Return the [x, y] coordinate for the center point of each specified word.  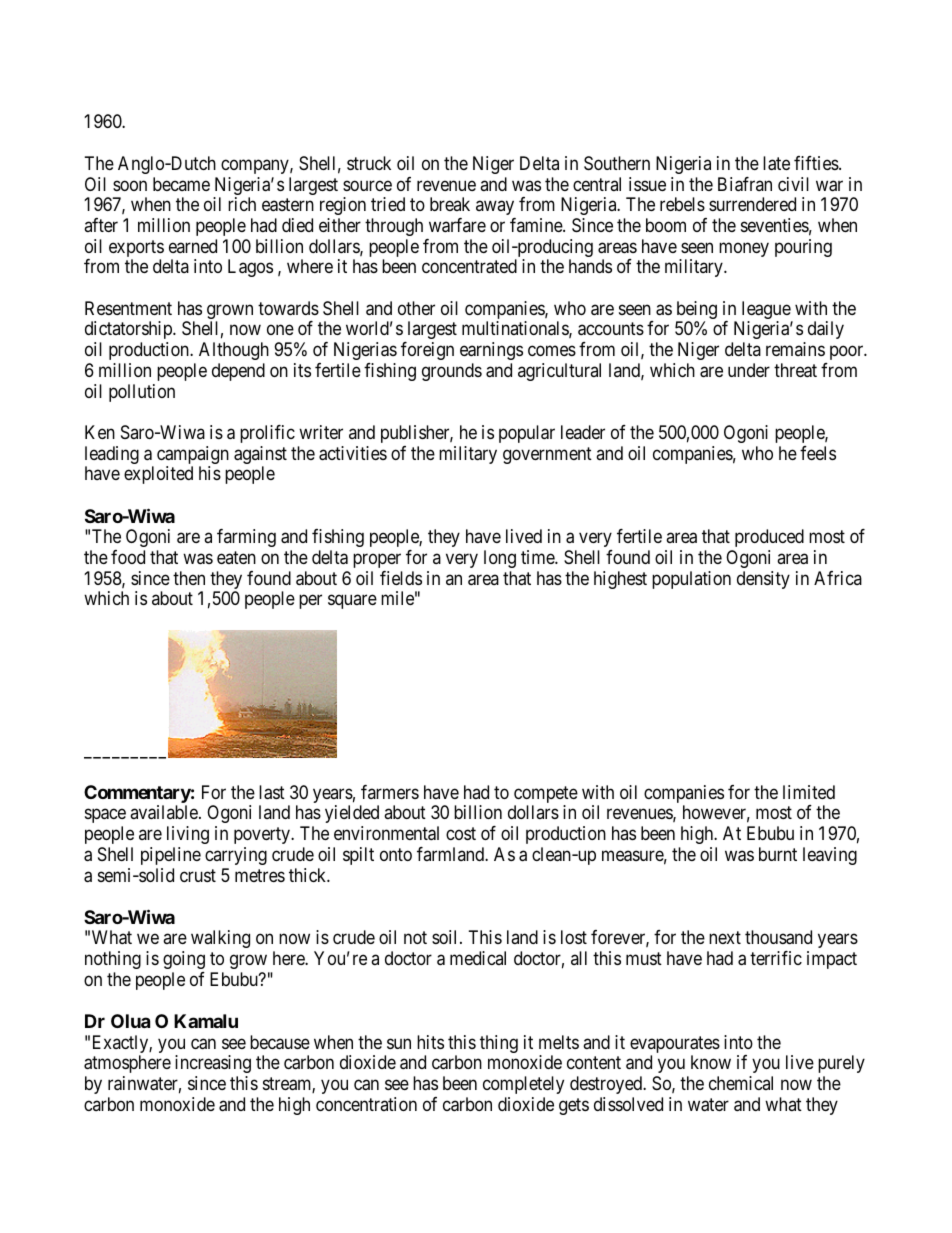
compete [546, 796]
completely [523, 1085]
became [181, 184]
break [450, 204]
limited [809, 792]
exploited [158, 475]
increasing [213, 1066]
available [165, 812]
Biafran [745, 184]
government [547, 455]
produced [769, 538]
